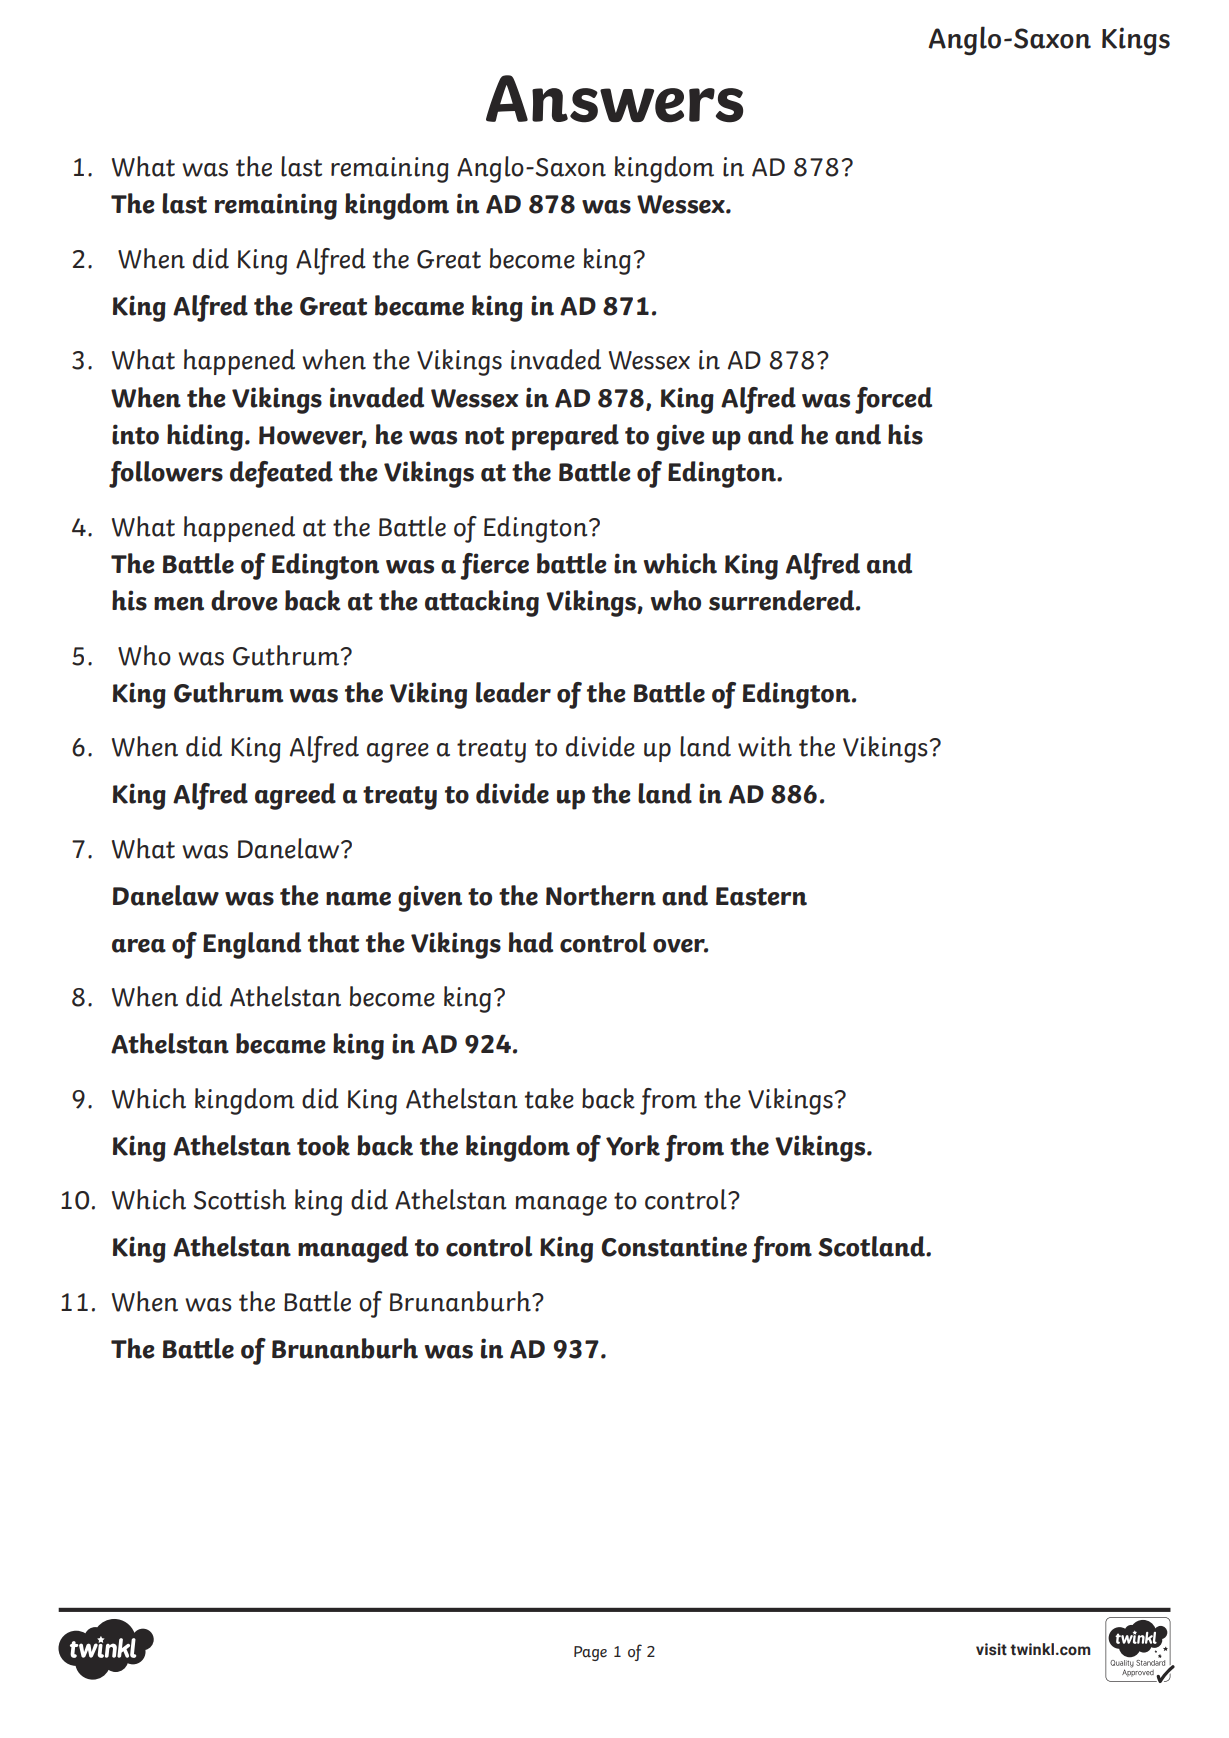 This screenshot has height=1738, width=1229. What do you see at coordinates (565, 437) in the screenshot?
I see `prepared` at bounding box center [565, 437].
